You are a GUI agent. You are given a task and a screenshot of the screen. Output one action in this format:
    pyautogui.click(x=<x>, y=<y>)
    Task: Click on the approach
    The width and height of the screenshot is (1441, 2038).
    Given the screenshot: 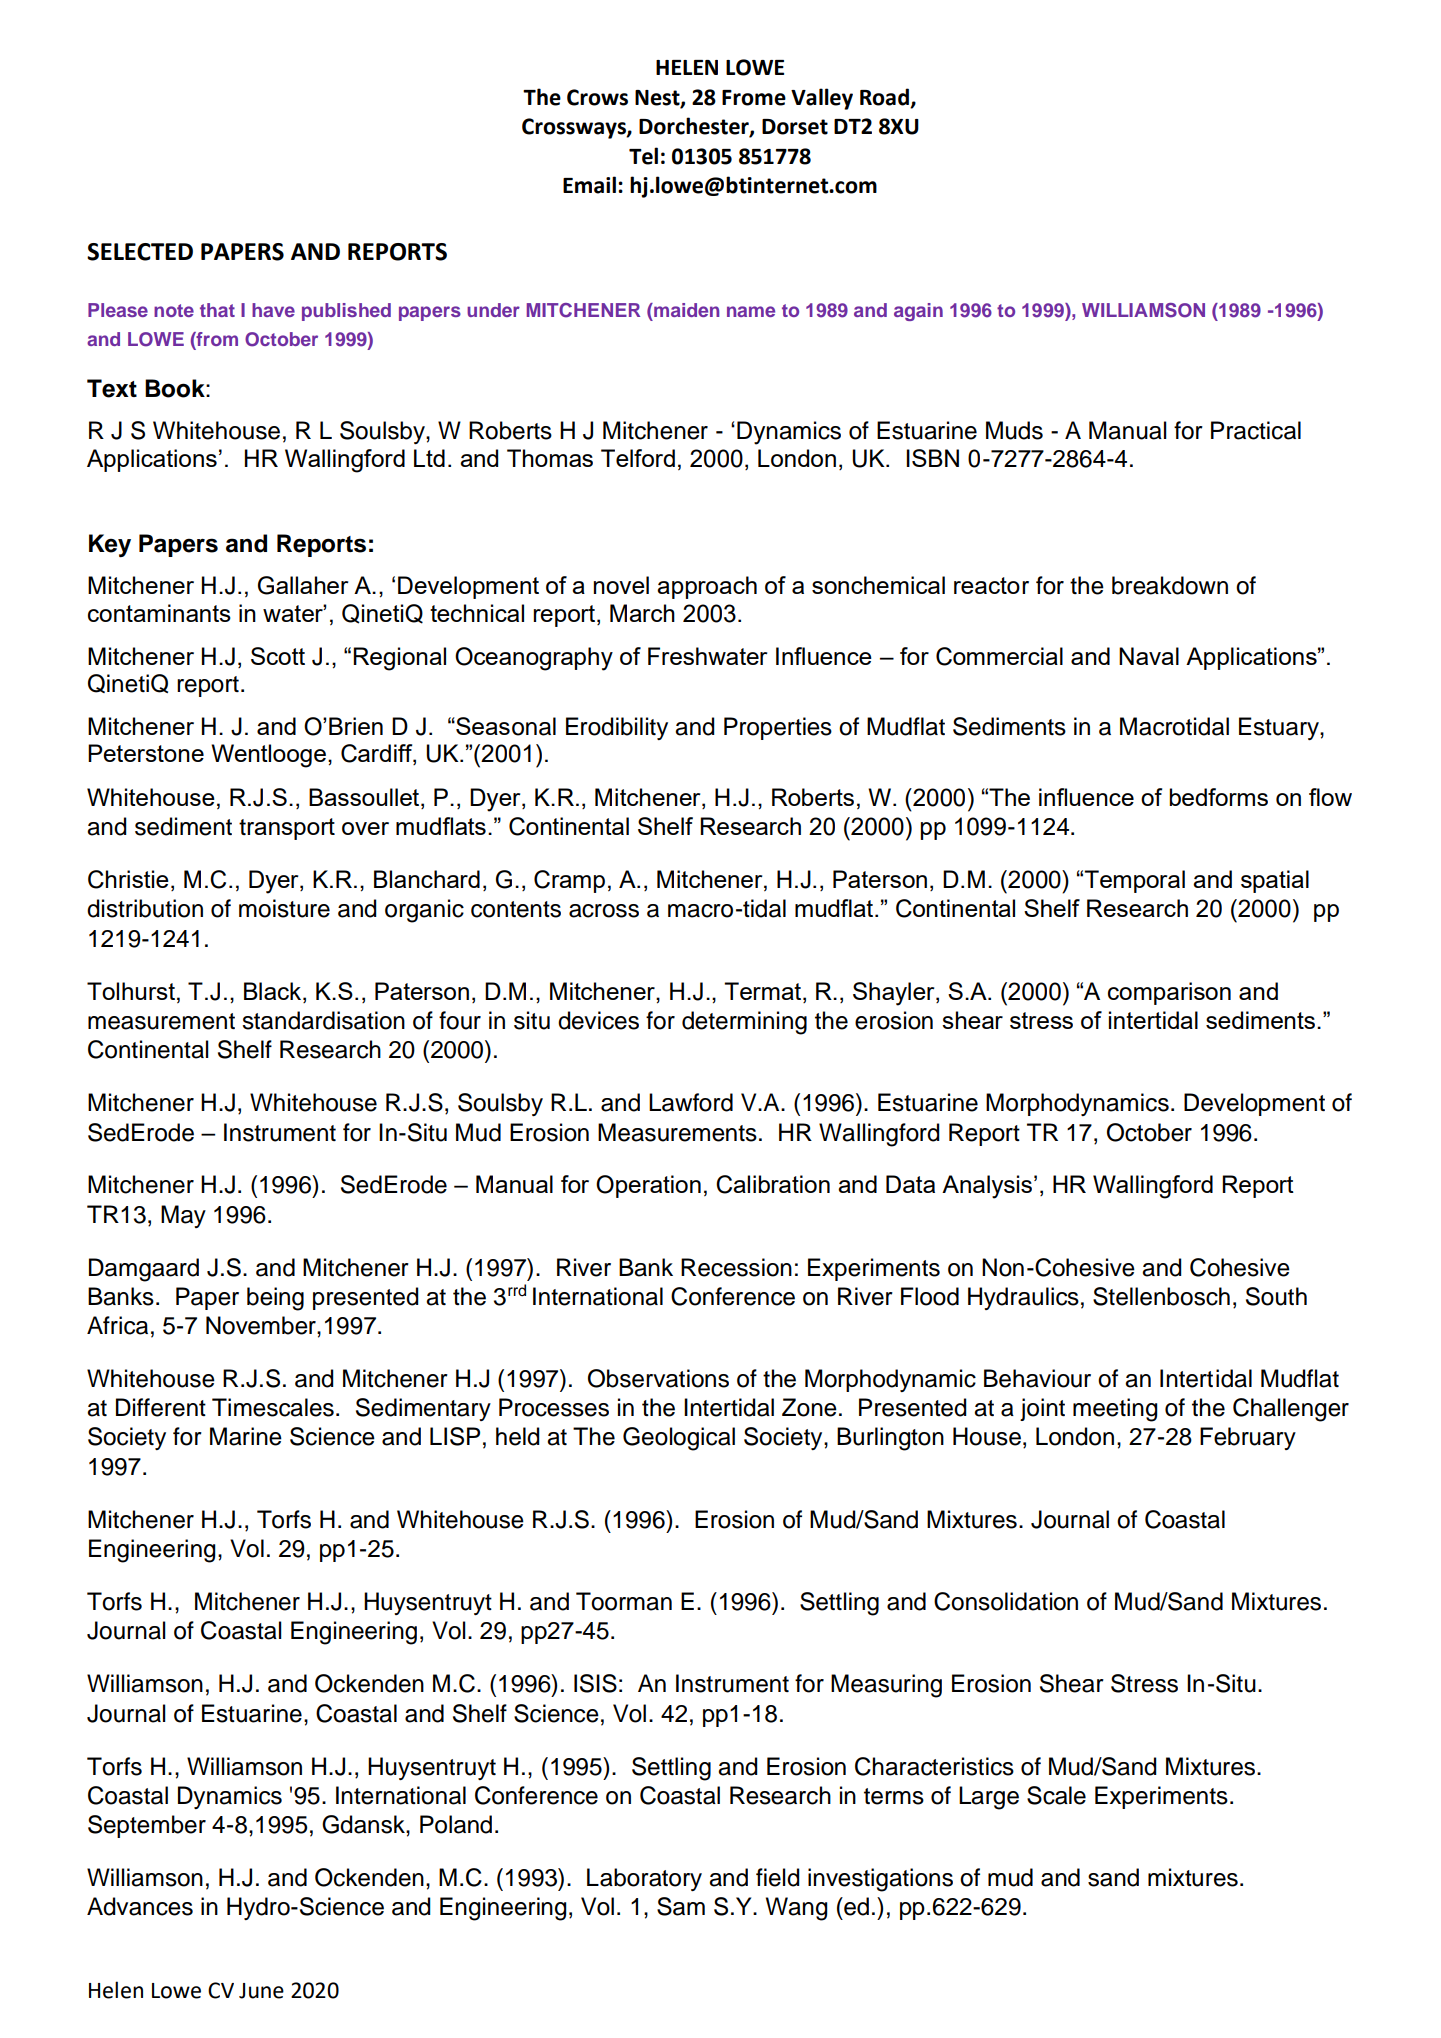 What is the action you would take?
    pyautogui.click(x=707, y=587)
